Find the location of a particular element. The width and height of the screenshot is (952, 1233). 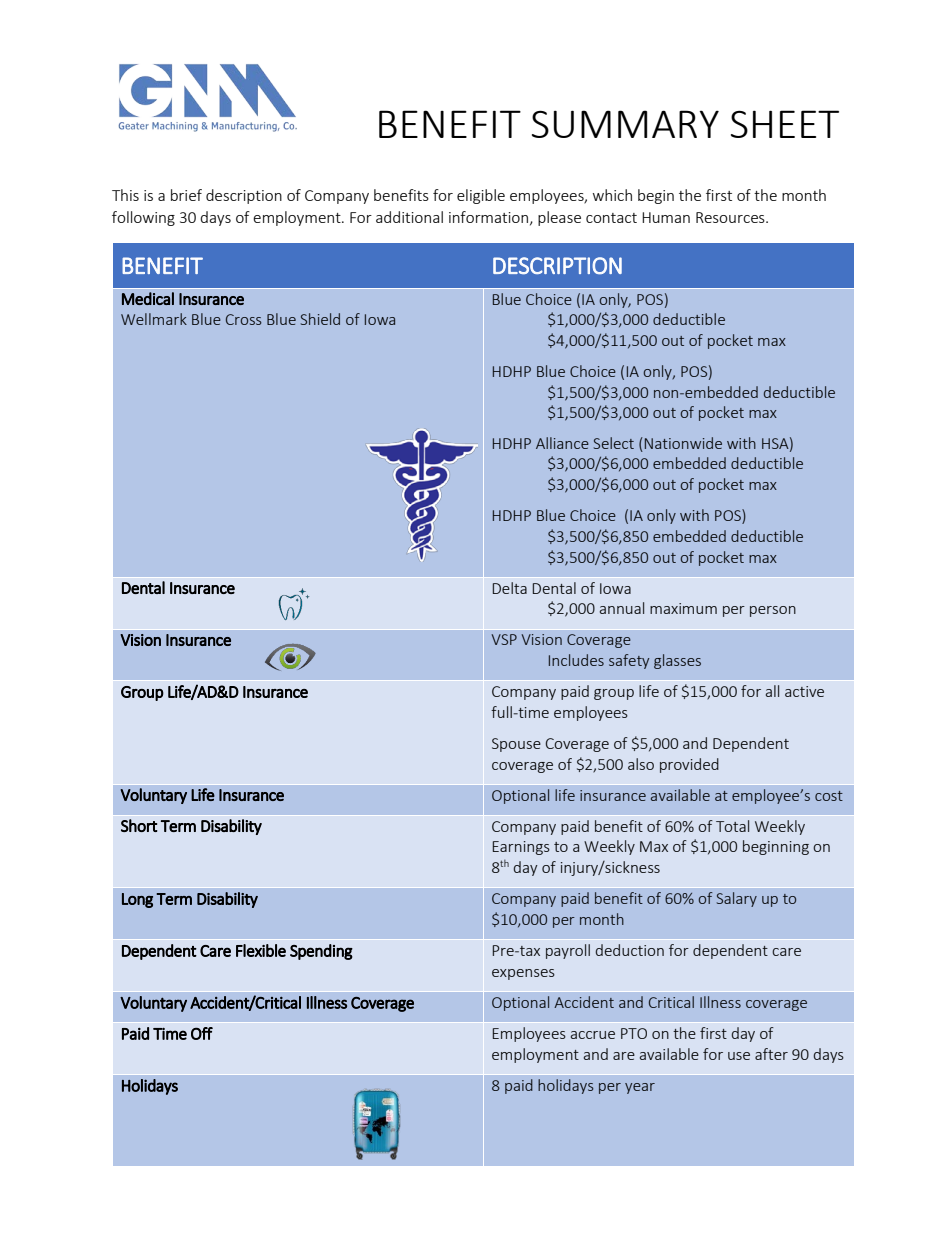

Delta is located at coordinates (510, 588).
